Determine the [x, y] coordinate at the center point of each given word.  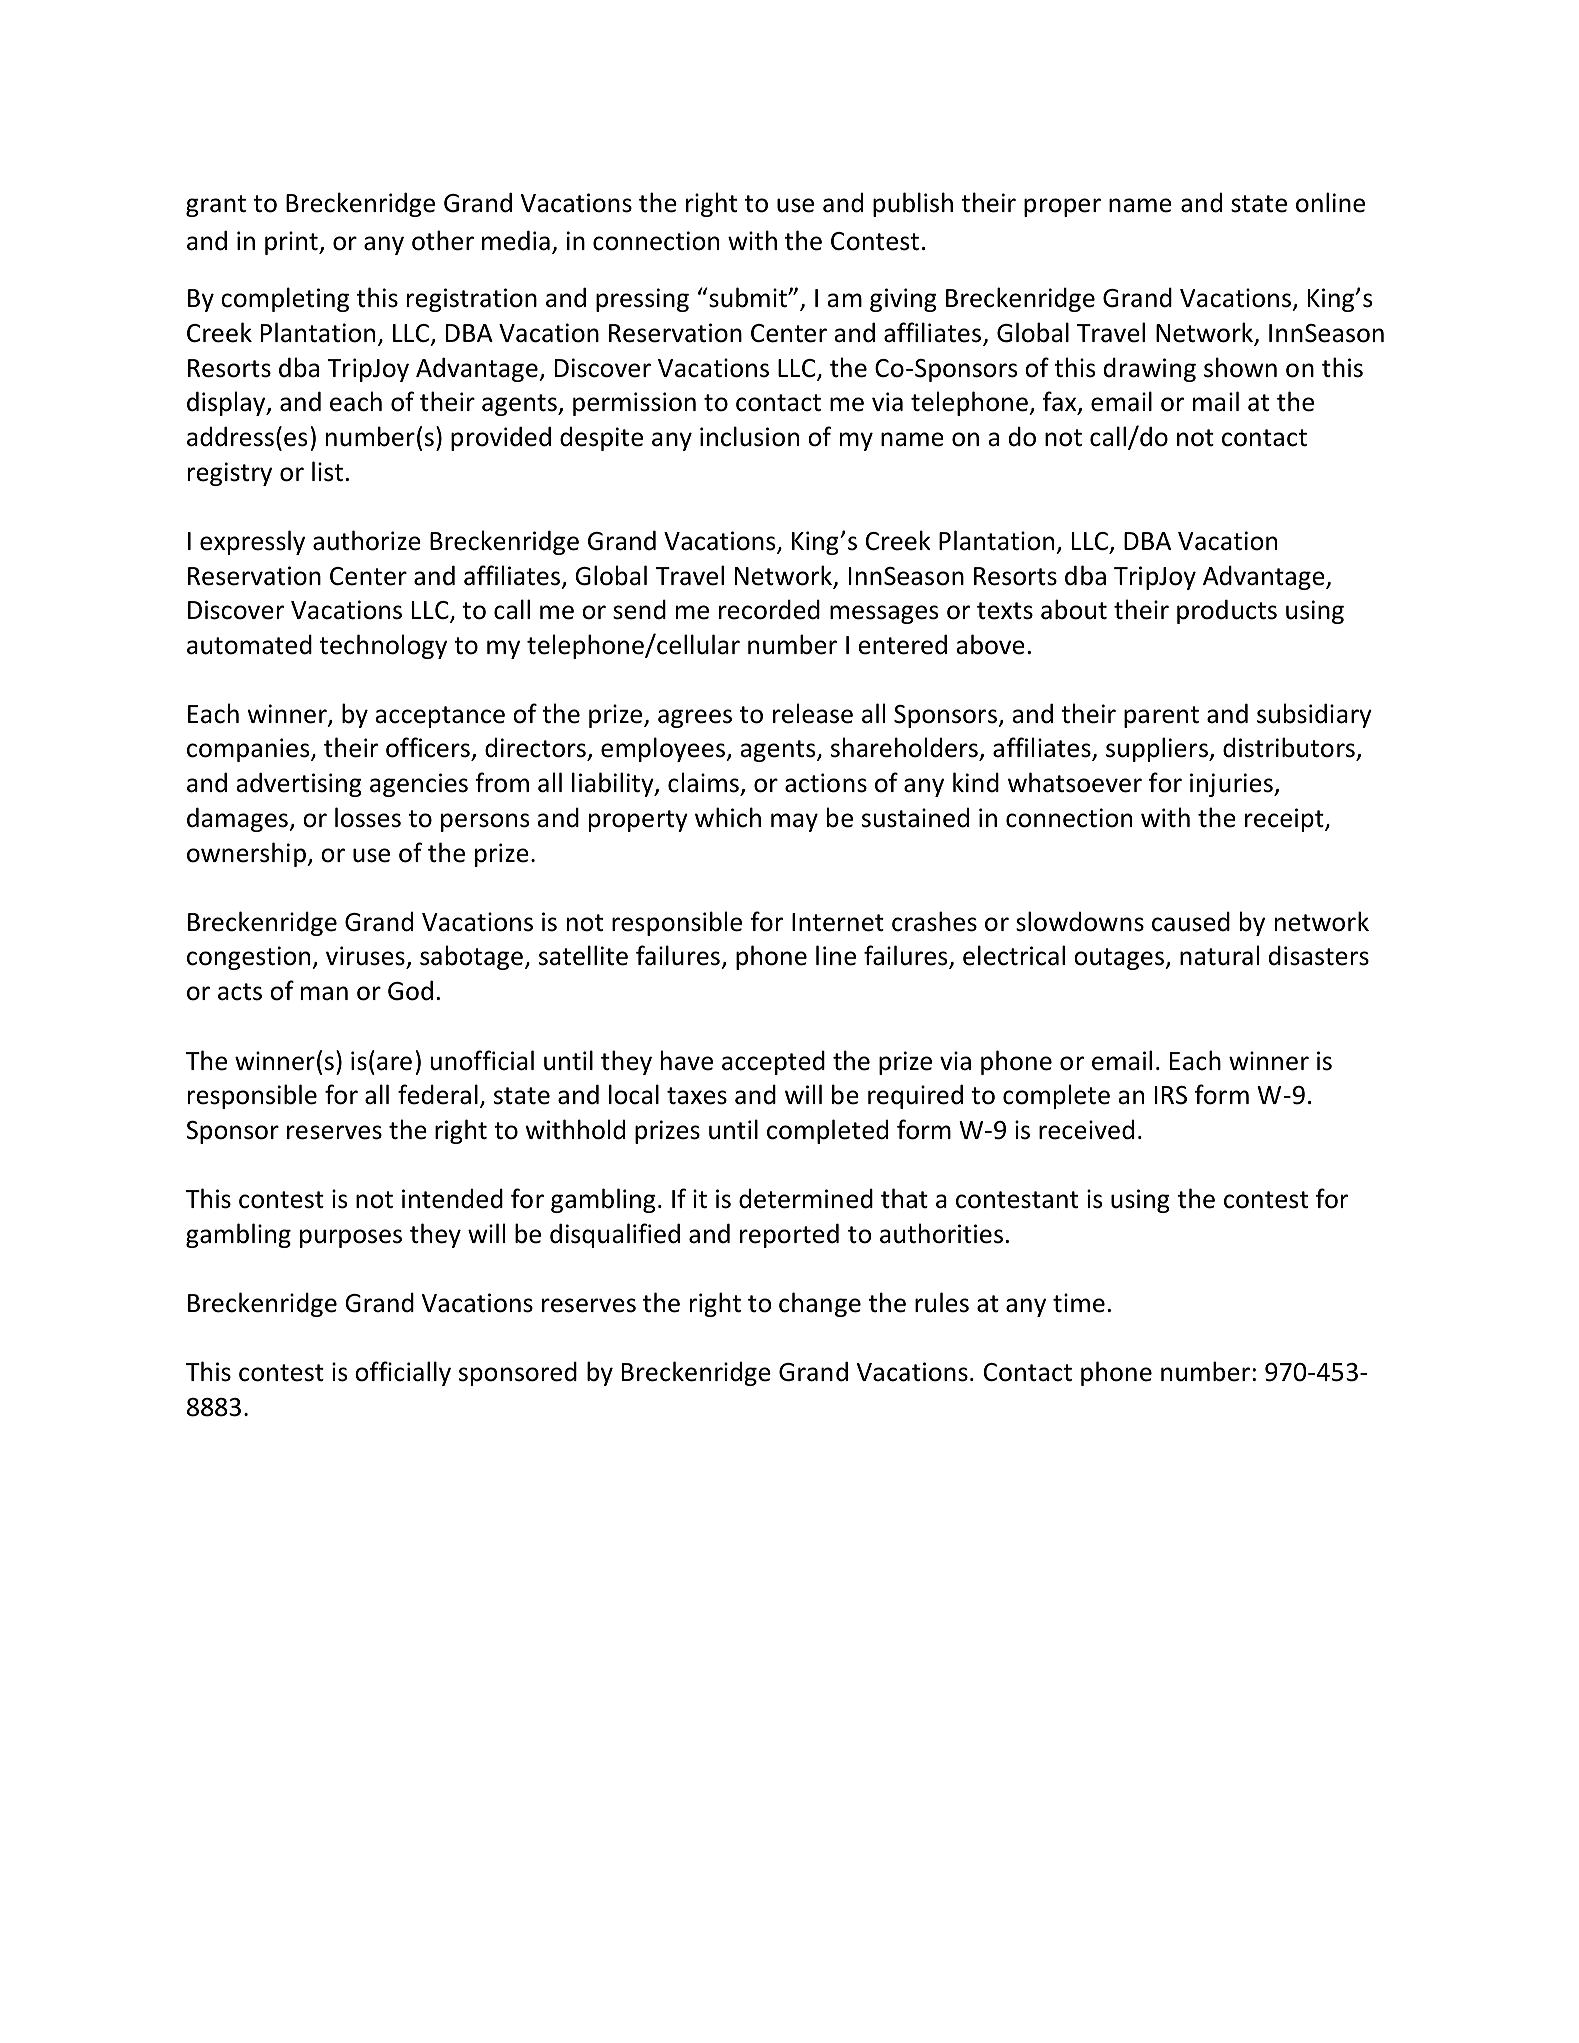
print [292, 243]
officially [403, 1373]
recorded [769, 609]
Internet [838, 922]
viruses [365, 956]
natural [1219, 955]
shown [1240, 367]
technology [383, 646]
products [1227, 611]
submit [748, 297]
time [1079, 1303]
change [820, 1304]
